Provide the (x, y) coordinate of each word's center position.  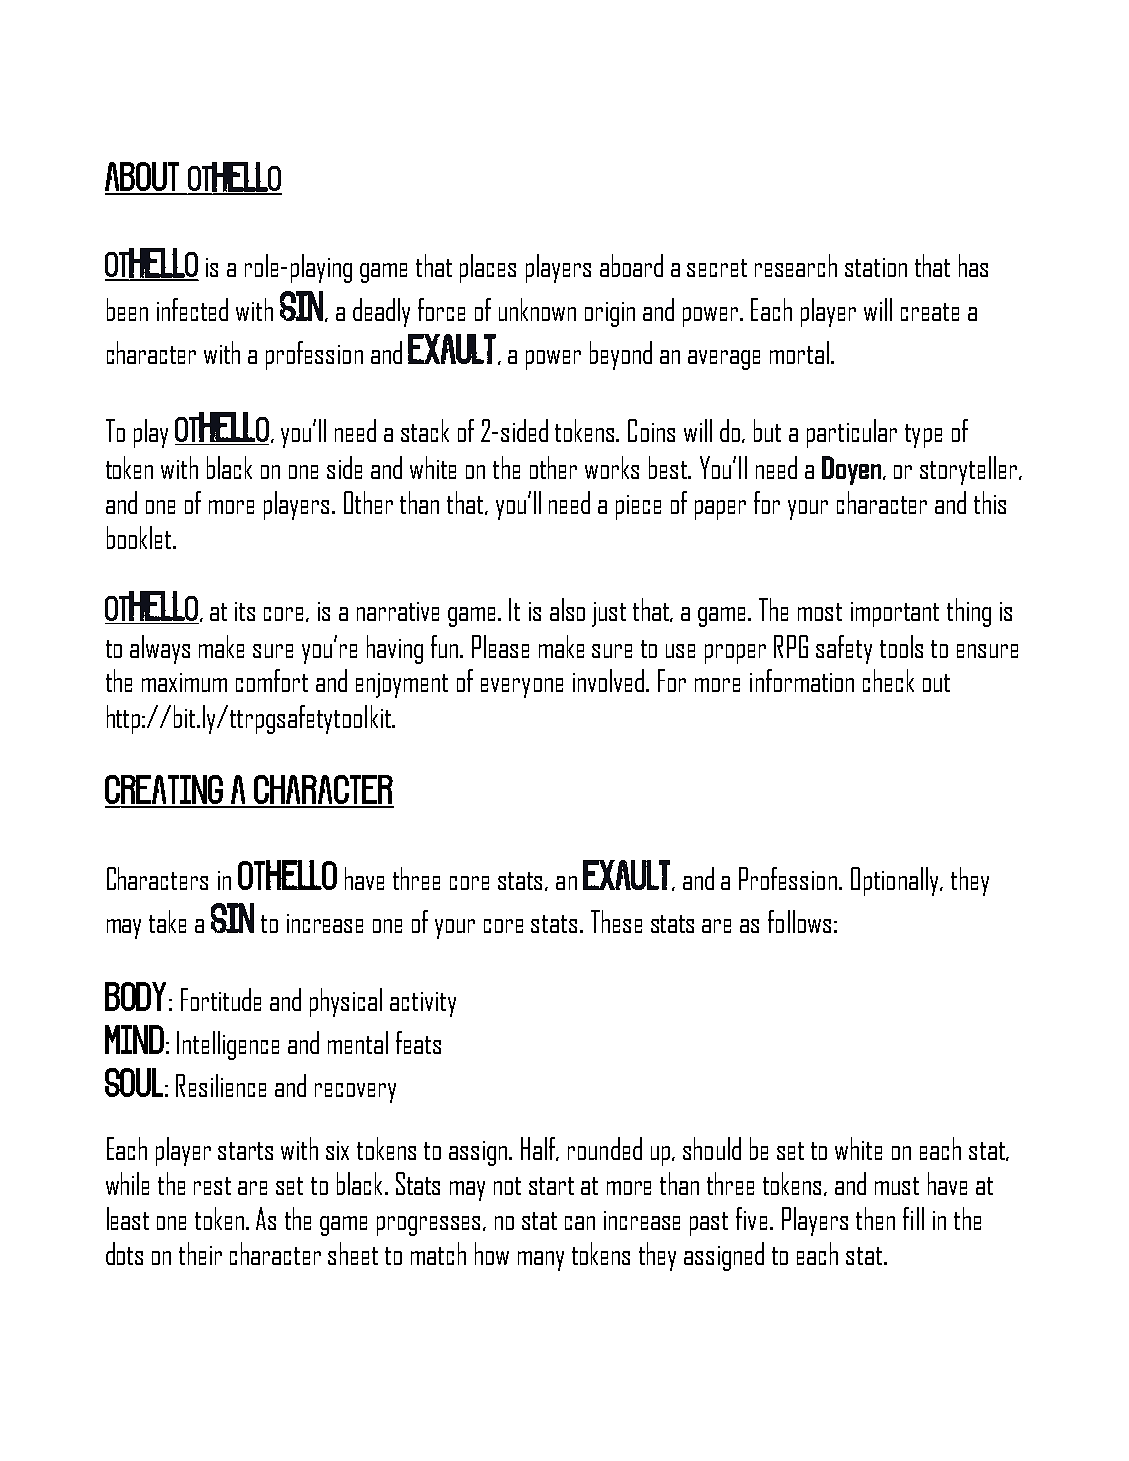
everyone (522, 688)
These (616, 921)
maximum (184, 682)
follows (799, 921)
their (200, 1253)
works (612, 467)
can (580, 1223)
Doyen (851, 470)
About (143, 178)
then (875, 1218)
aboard (631, 265)
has (973, 265)
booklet (139, 537)
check (888, 680)
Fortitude (221, 999)
